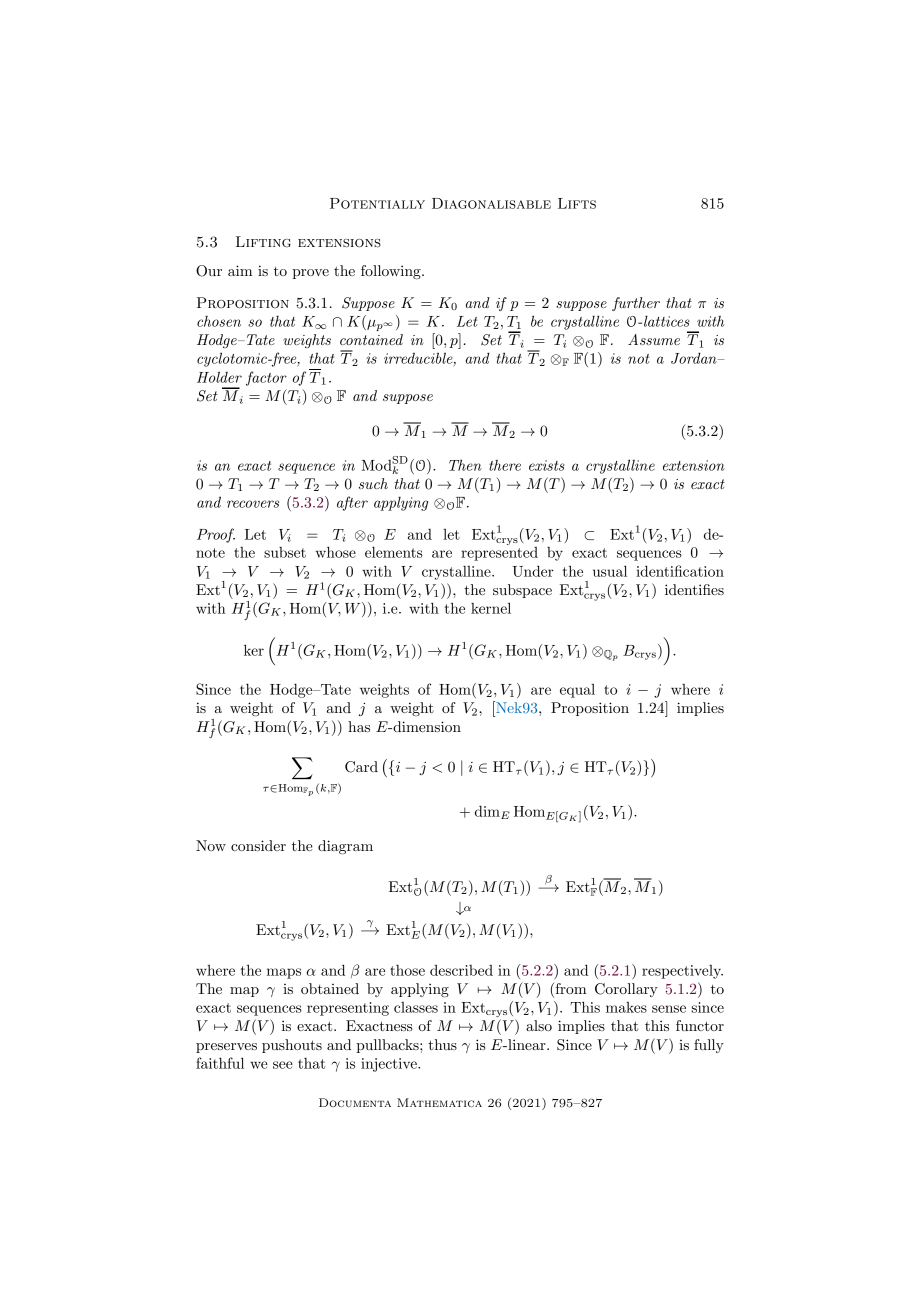 Image resolution: width=924 pixels, height=1308 pixels. What do you see at coordinates (709, 1046) in the screenshot?
I see `fully` at bounding box center [709, 1046].
